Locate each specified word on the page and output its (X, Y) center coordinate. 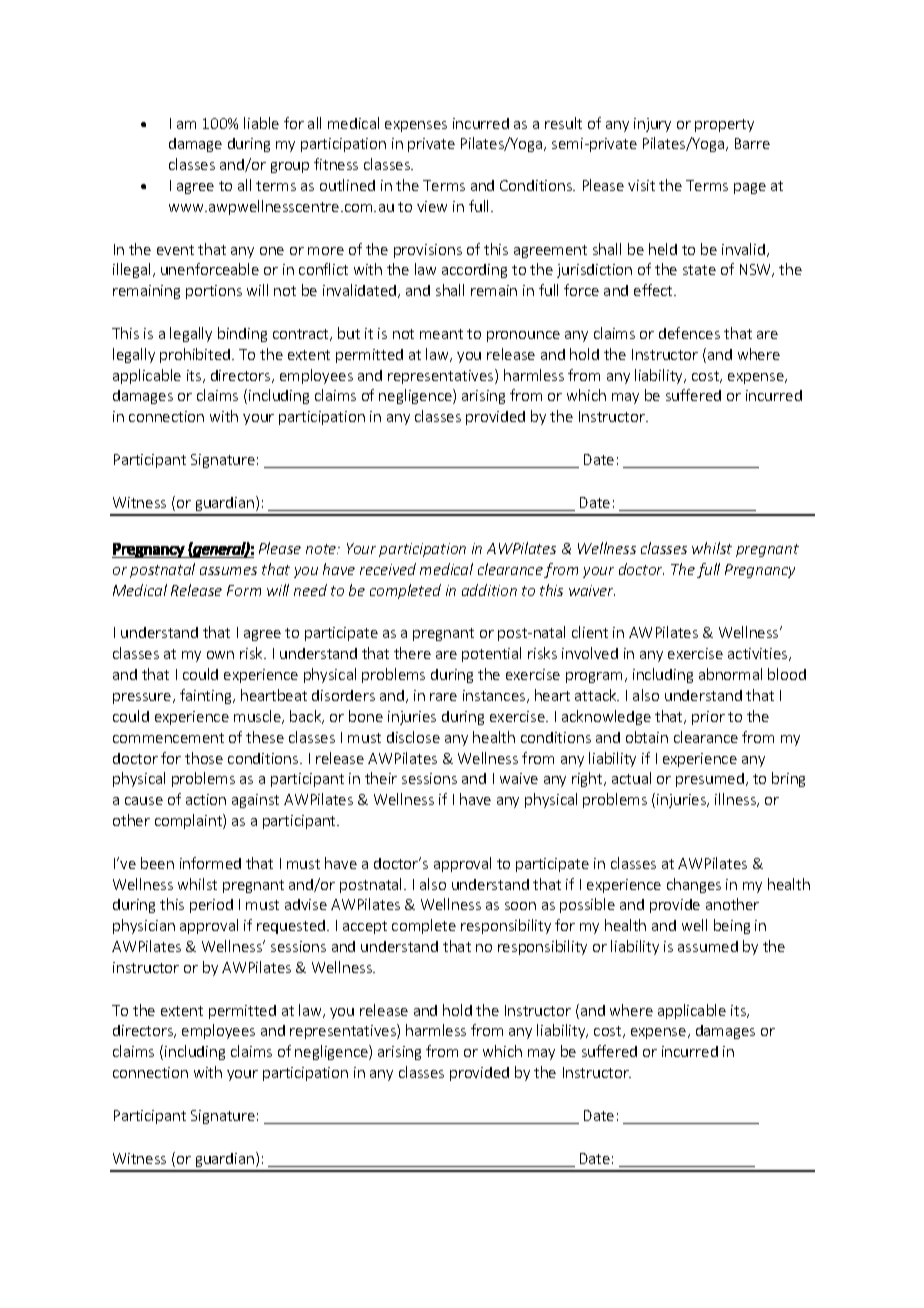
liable (261, 123)
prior (708, 718)
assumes (228, 571)
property (724, 125)
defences (689, 333)
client (590, 632)
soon (520, 906)
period (211, 906)
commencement (168, 738)
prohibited (196, 355)
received (388, 569)
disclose (413, 737)
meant (441, 334)
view (432, 206)
